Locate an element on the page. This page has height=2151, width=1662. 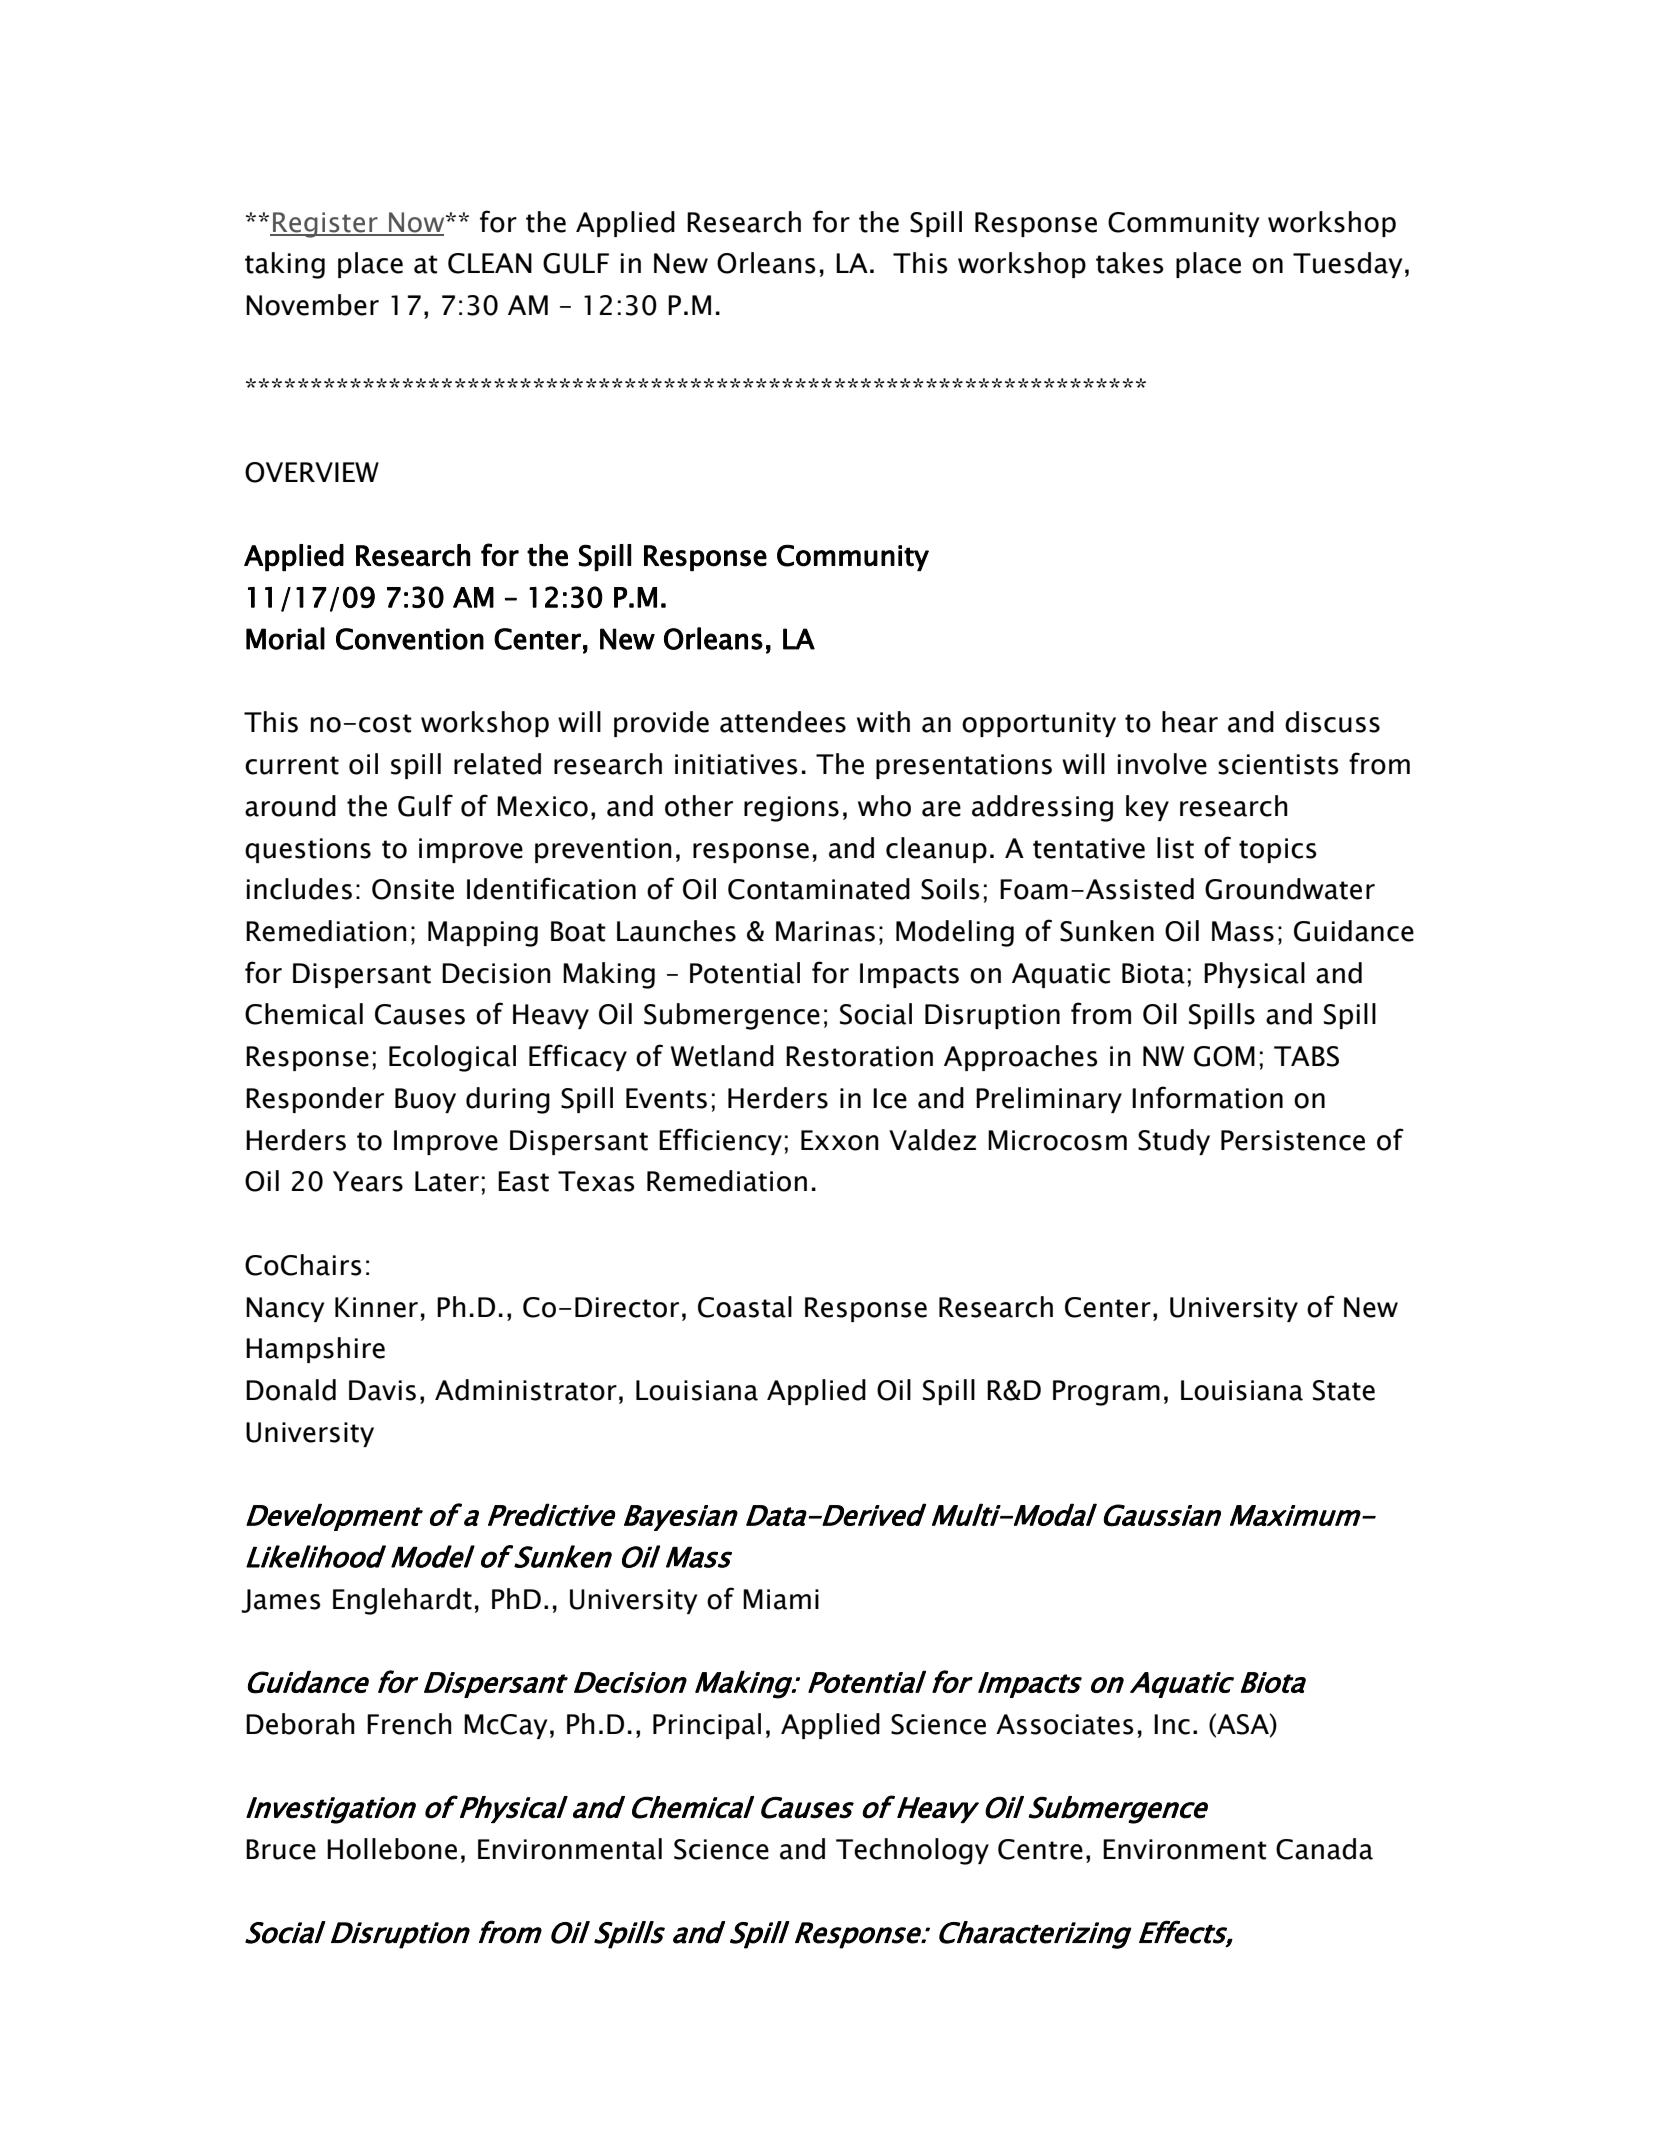
Tuesday is located at coordinates (1347, 265).
